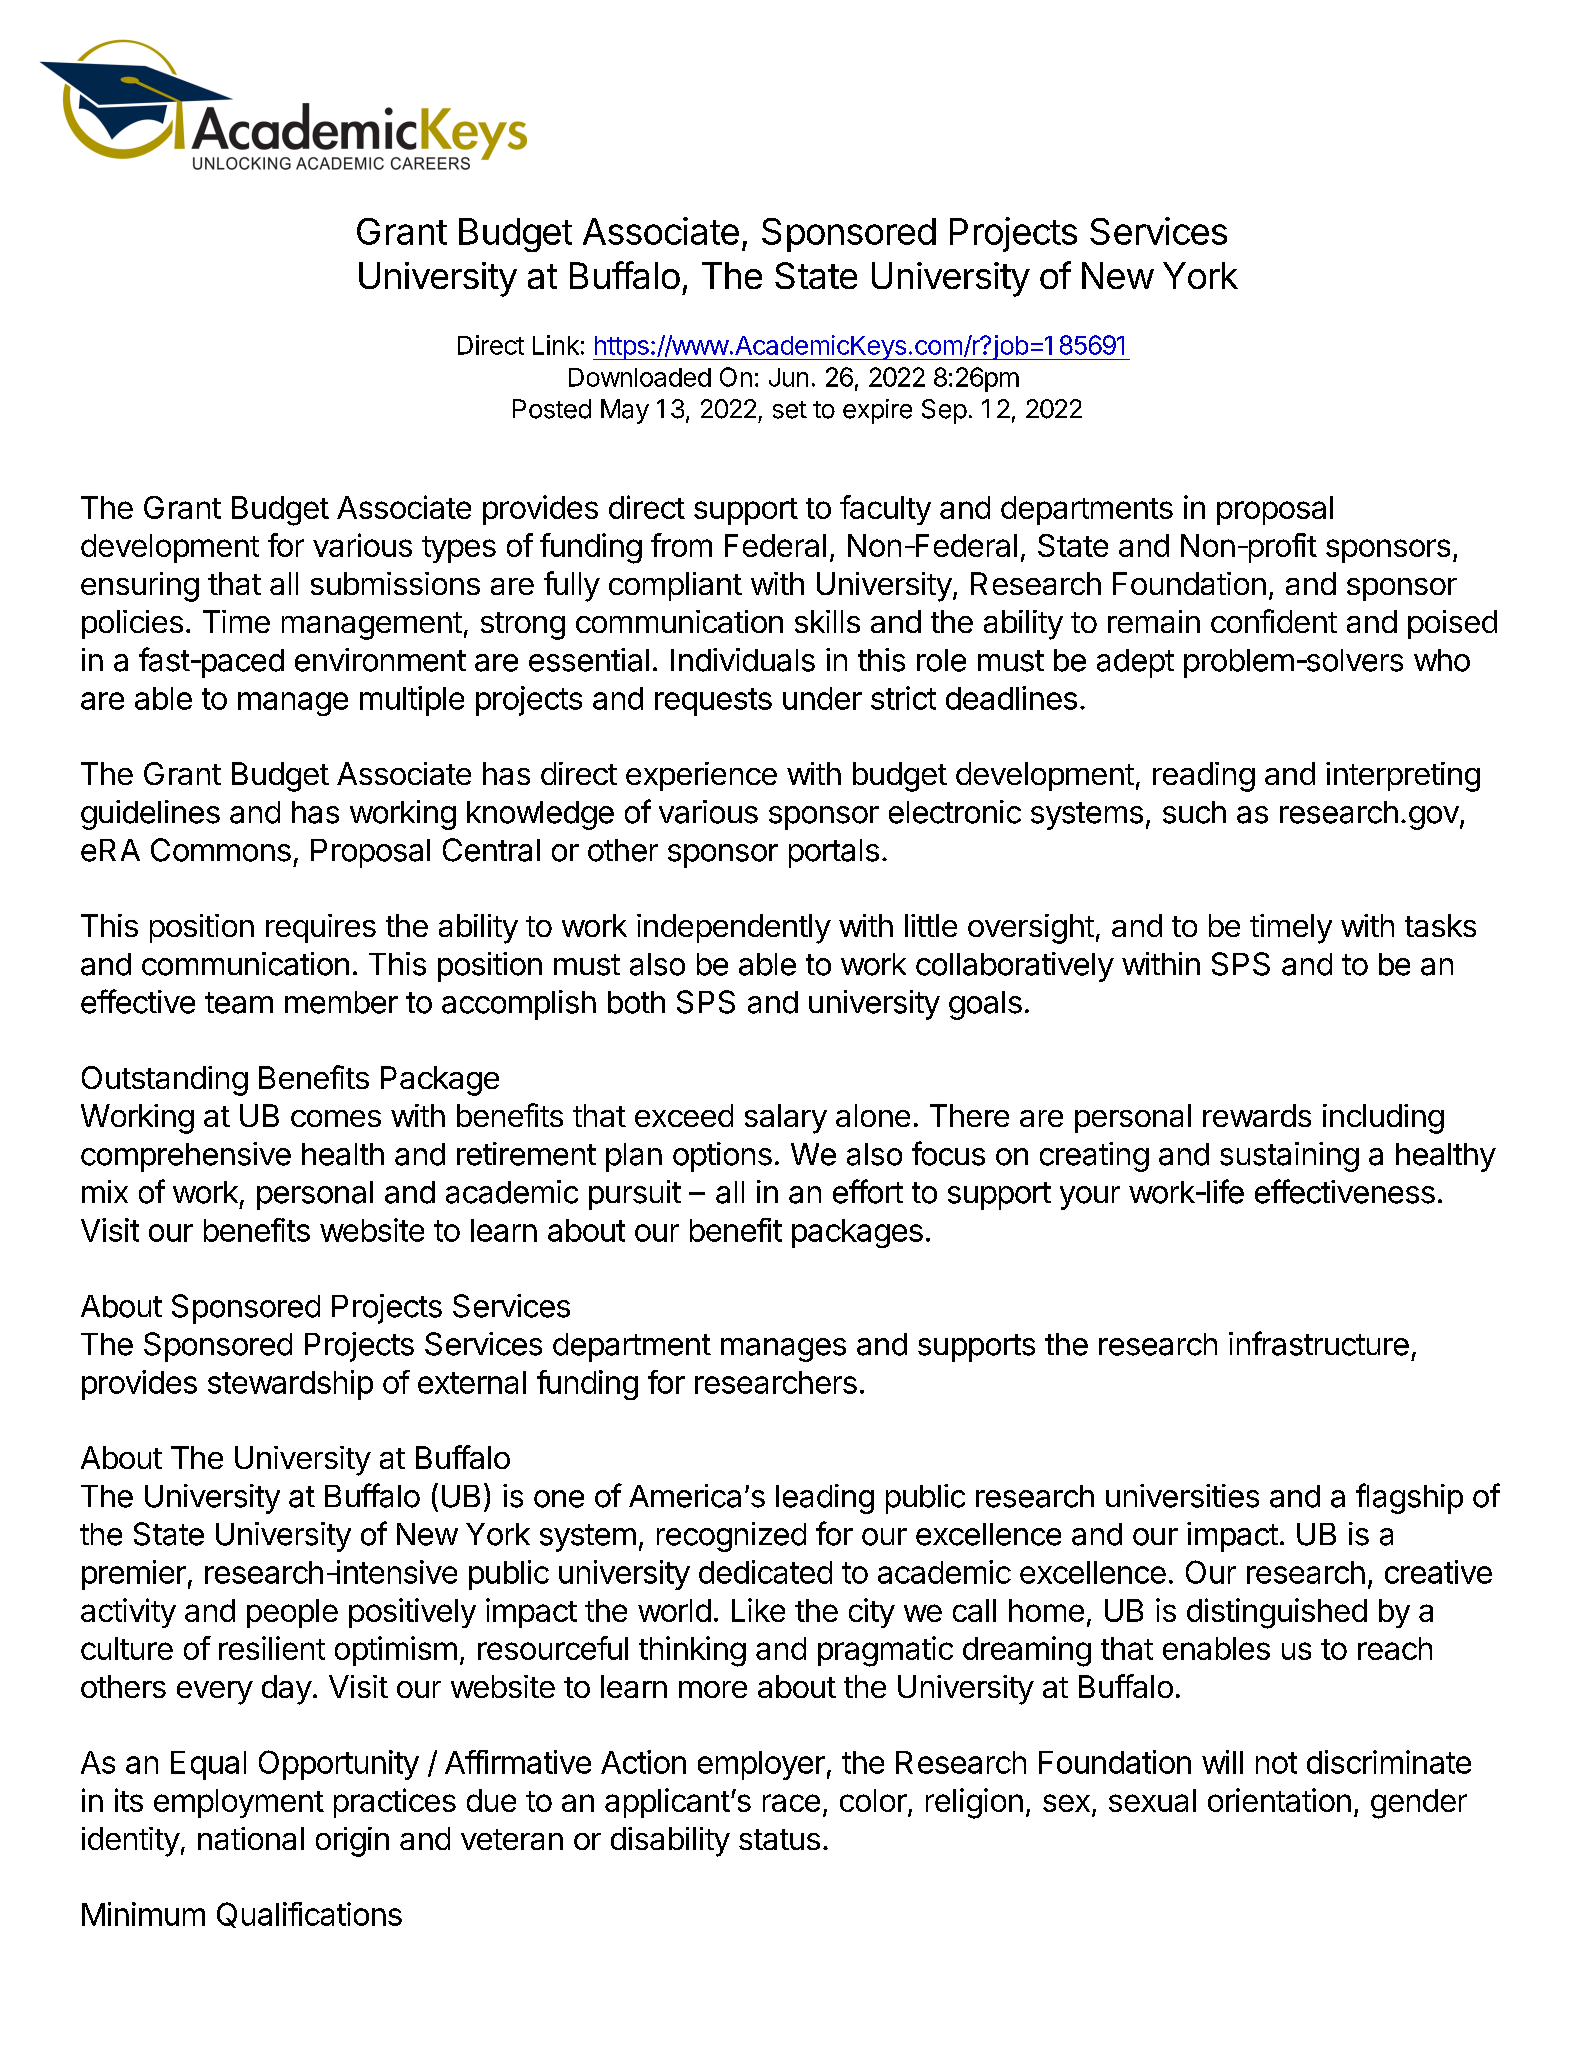  Describe the element at coordinates (336, 1118) in the image. I see `comes` at that location.
